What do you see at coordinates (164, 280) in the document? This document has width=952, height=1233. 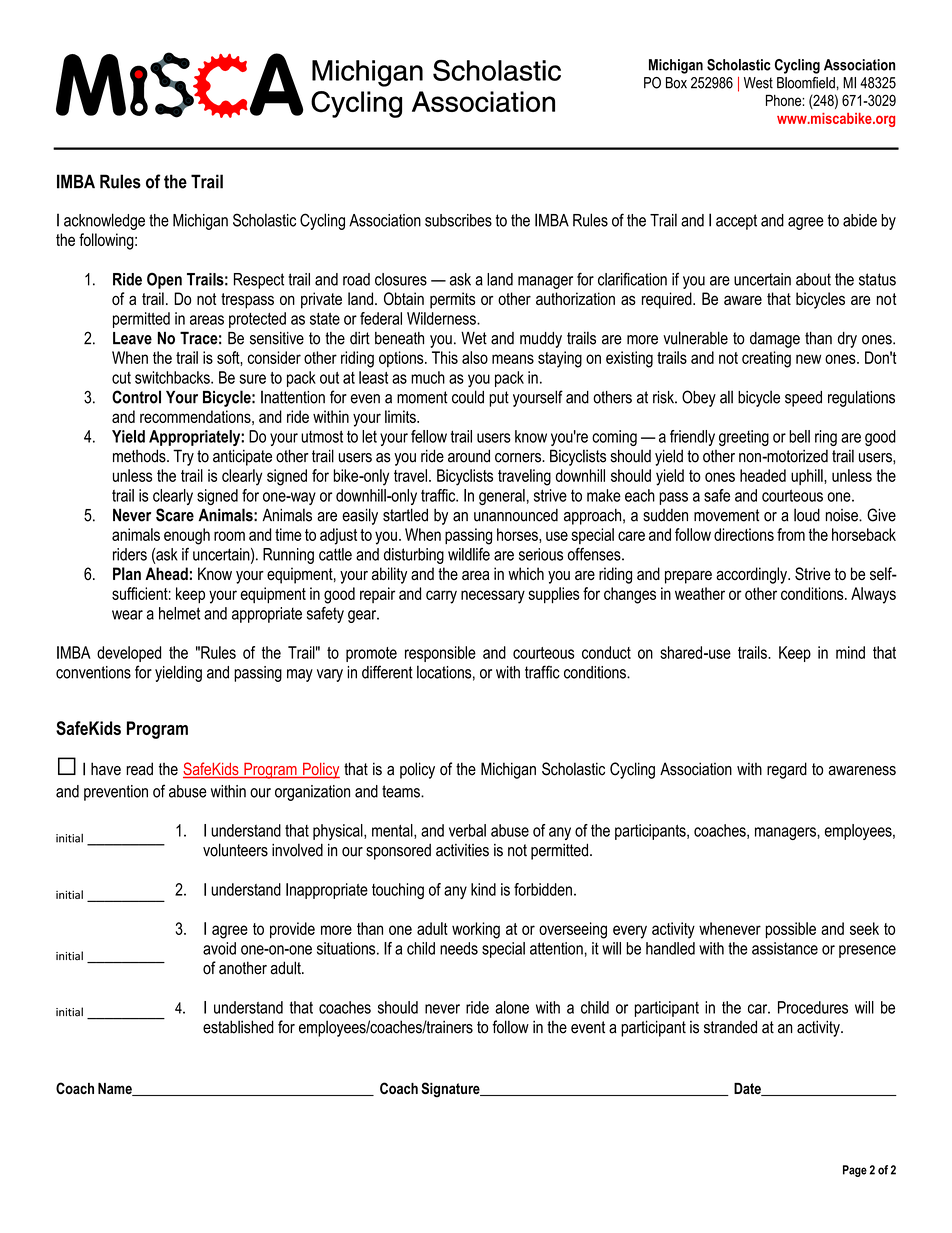 I see `Open` at bounding box center [164, 280].
